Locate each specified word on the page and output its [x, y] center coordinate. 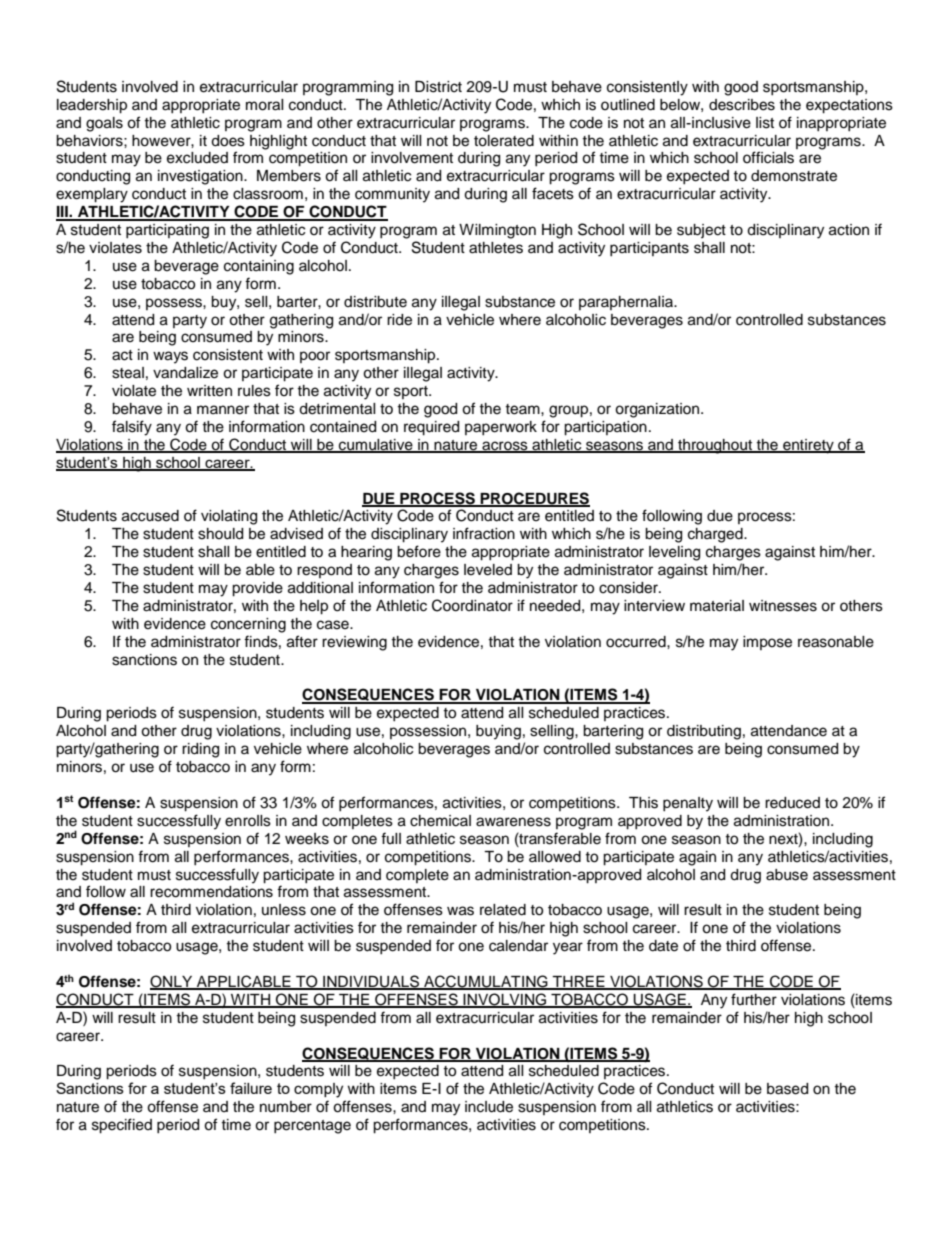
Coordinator [472, 605]
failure [251, 1088]
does [228, 141]
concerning [248, 625]
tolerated [504, 141]
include [489, 1107]
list [765, 123]
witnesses [783, 606]
